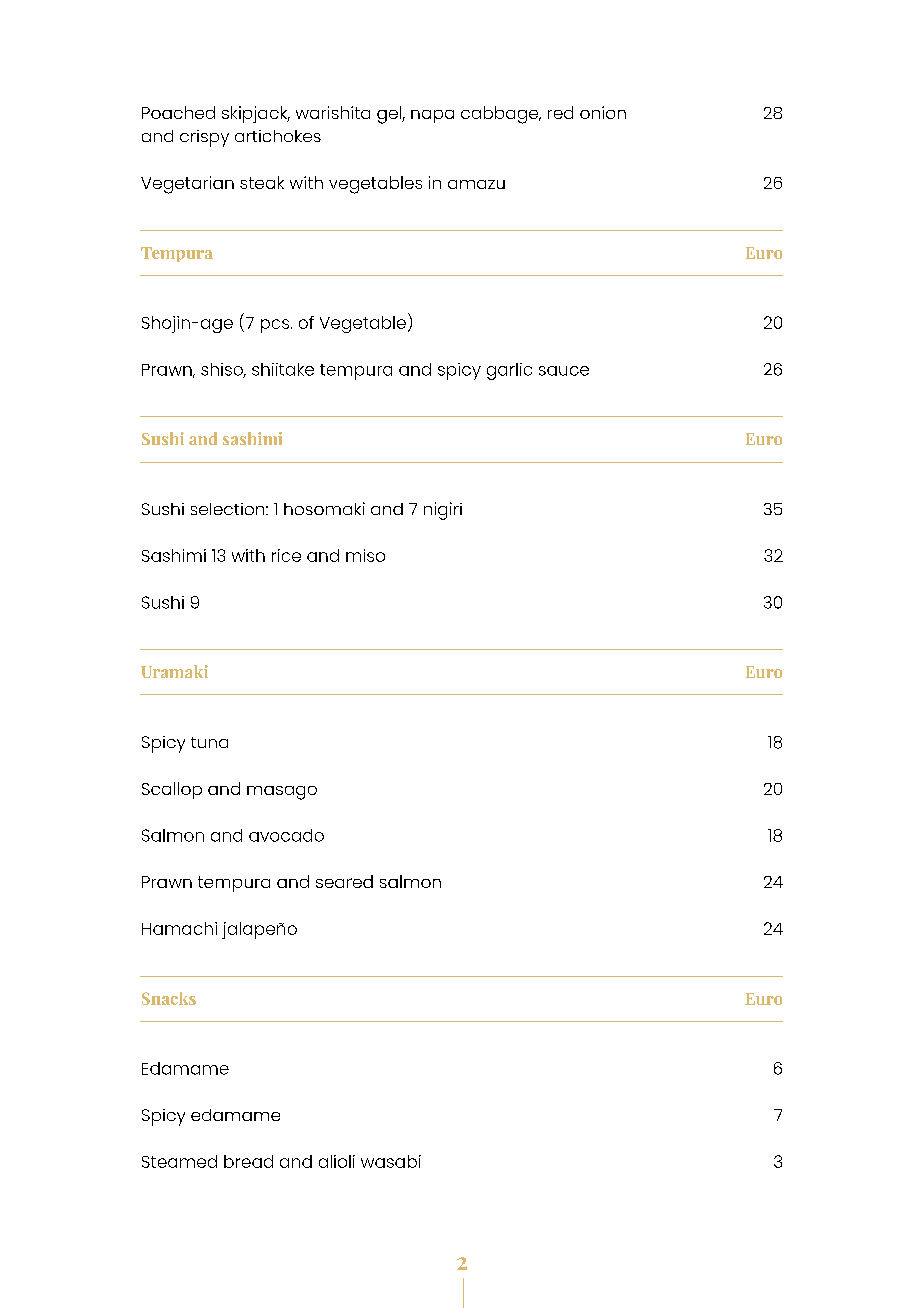  I want to click on nigiri, so click(443, 511).
